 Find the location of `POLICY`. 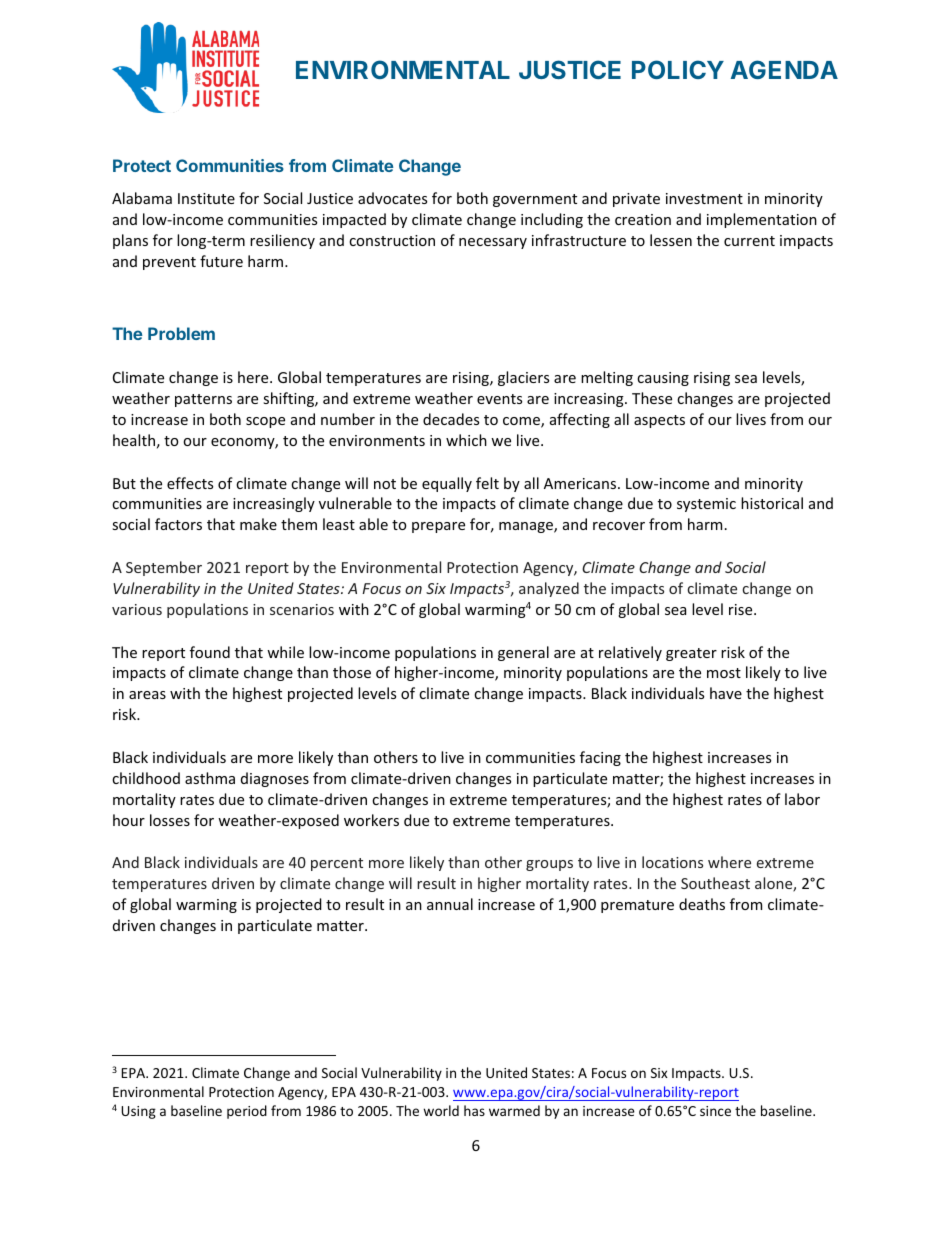

POLICY is located at coordinates (678, 69).
